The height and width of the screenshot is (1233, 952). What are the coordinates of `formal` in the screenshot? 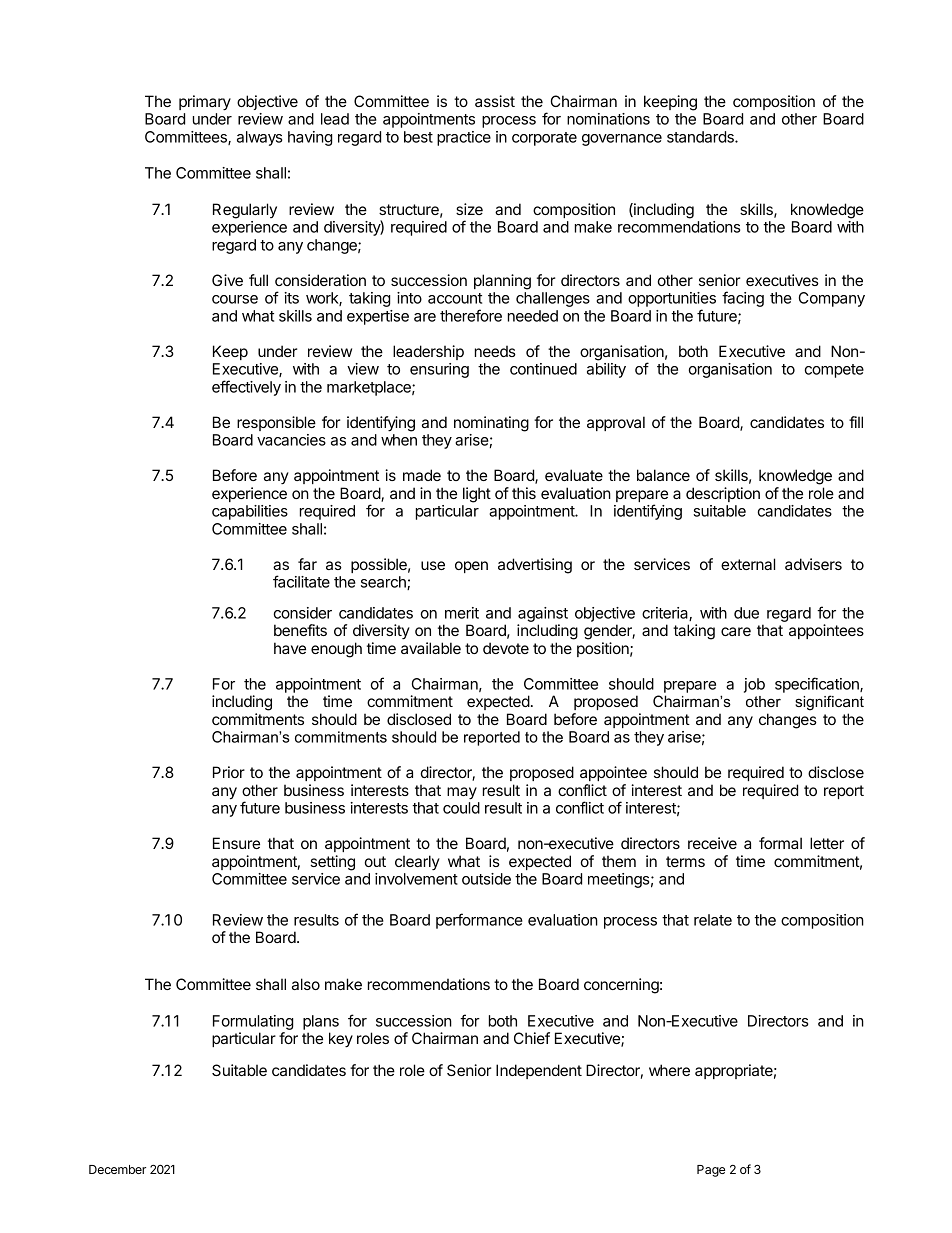 It's located at (780, 843).
